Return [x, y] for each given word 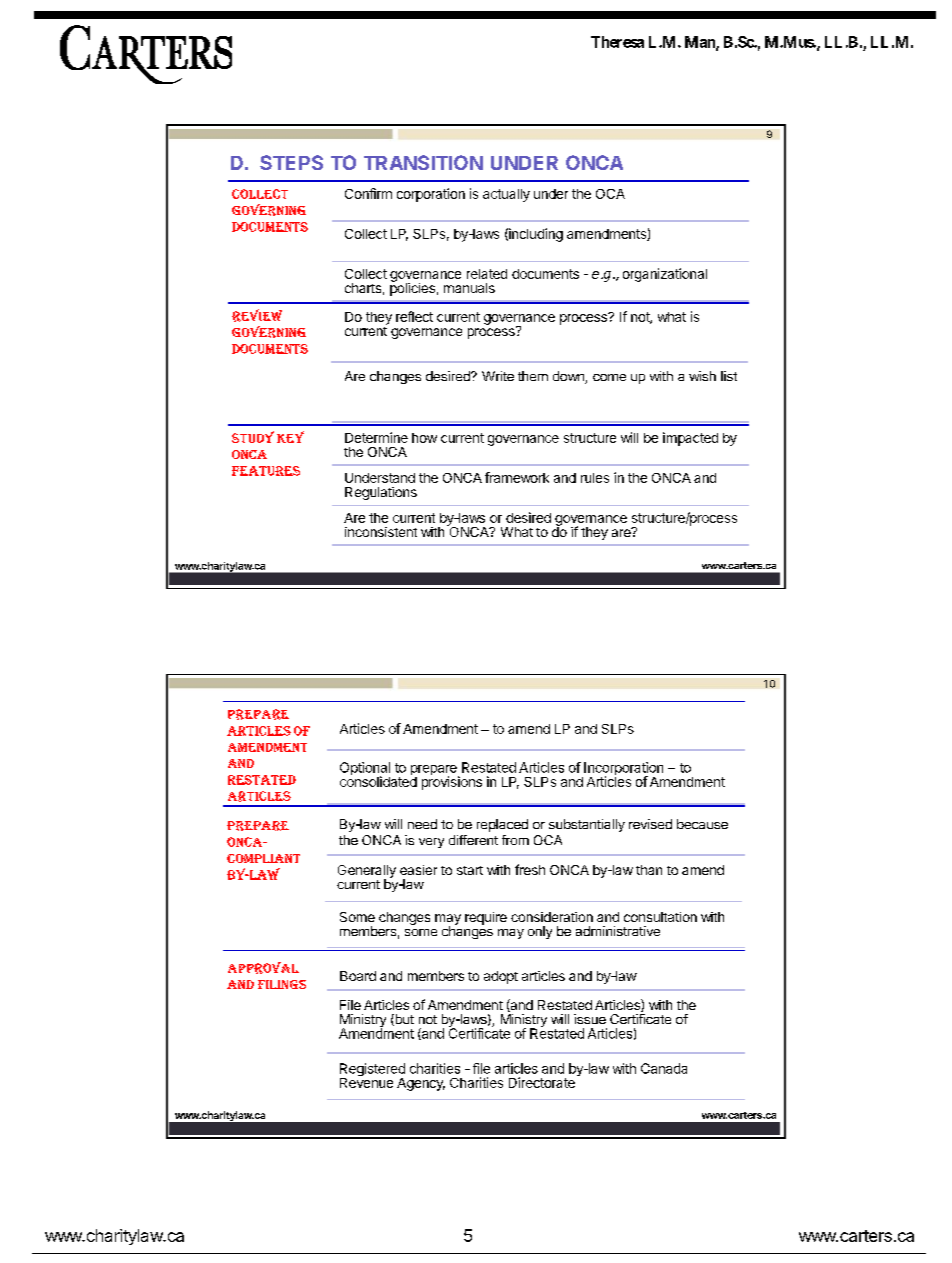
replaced [502, 825]
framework [517, 477]
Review [257, 315]
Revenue [366, 1081]
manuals [469, 288]
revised [650, 824]
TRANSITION [423, 162]
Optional [365, 770]
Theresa [617, 42]
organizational [665, 275]
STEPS [291, 162]
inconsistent [381, 532]
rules [595, 478]
